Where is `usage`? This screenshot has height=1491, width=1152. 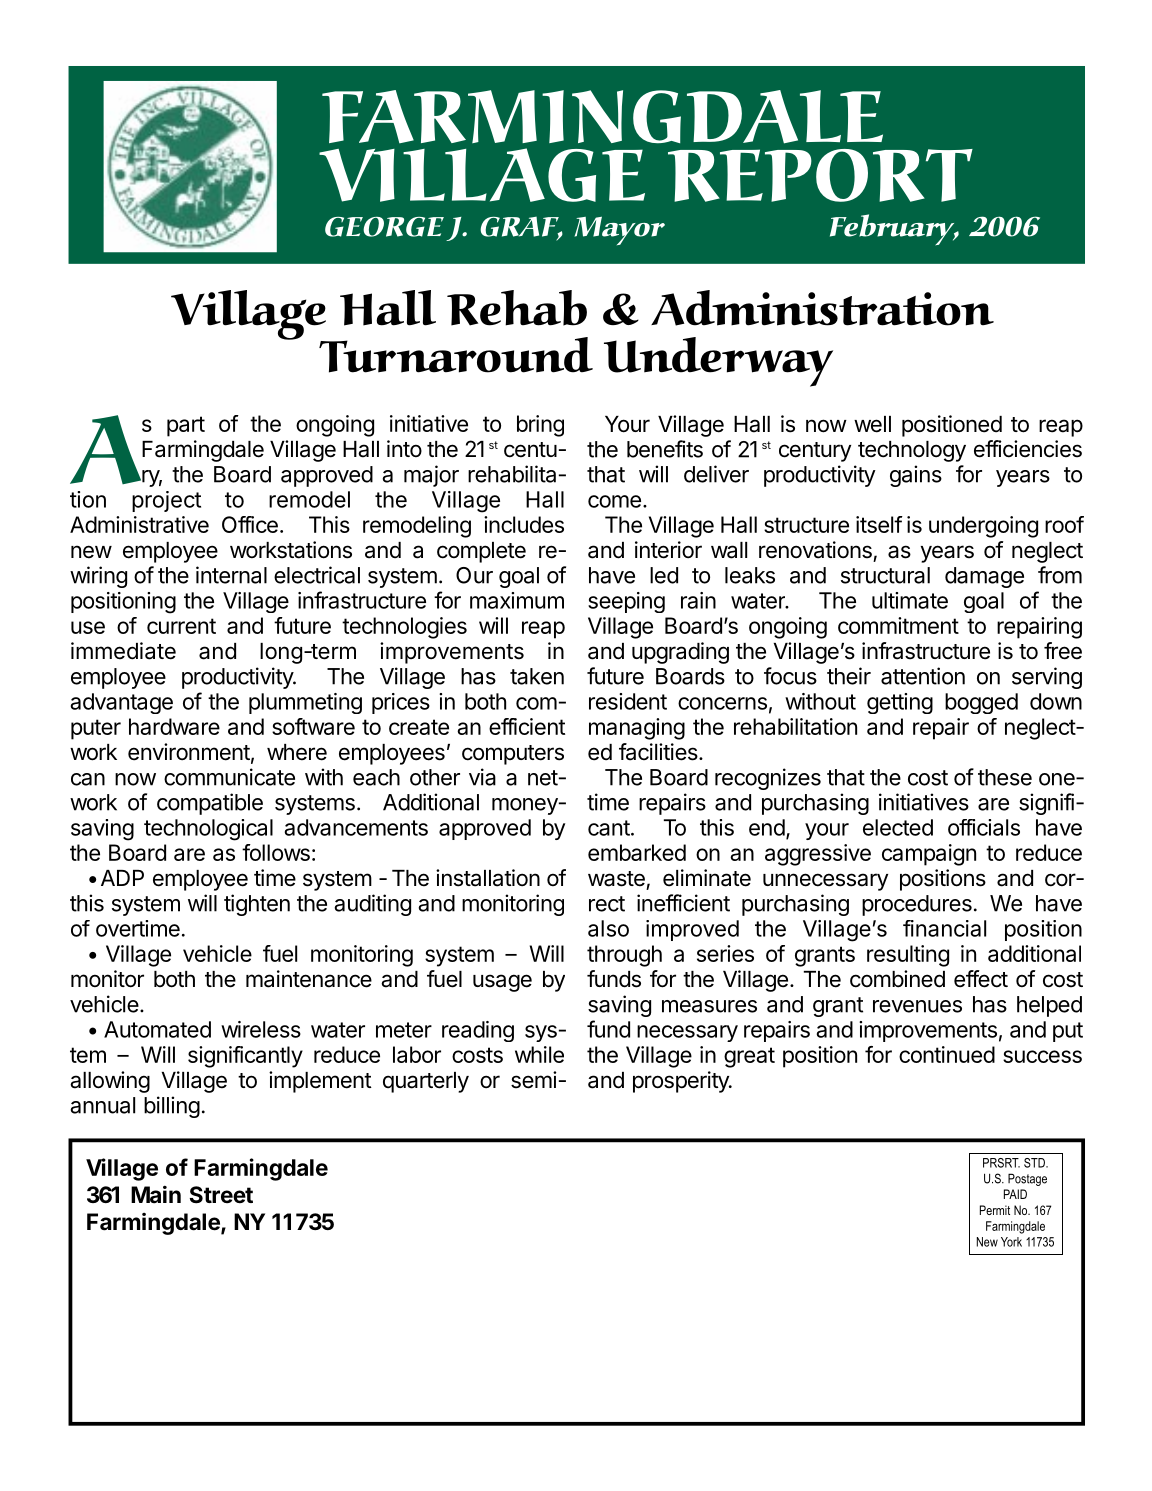
usage is located at coordinates (502, 983).
